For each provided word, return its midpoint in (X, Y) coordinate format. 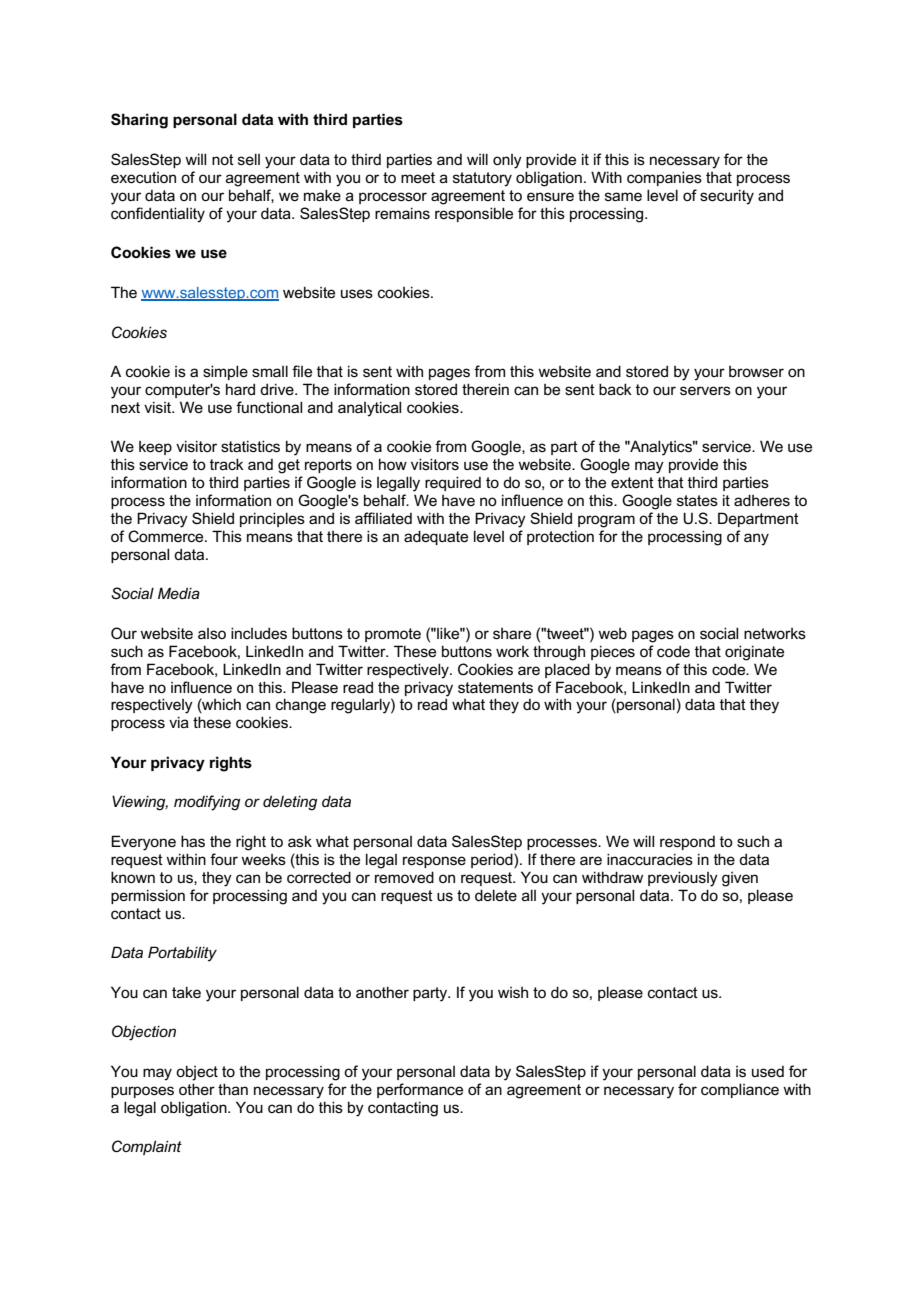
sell (249, 159)
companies (664, 178)
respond (687, 843)
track (227, 464)
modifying (207, 803)
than (233, 1089)
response (434, 862)
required (453, 483)
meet (418, 177)
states (697, 500)
